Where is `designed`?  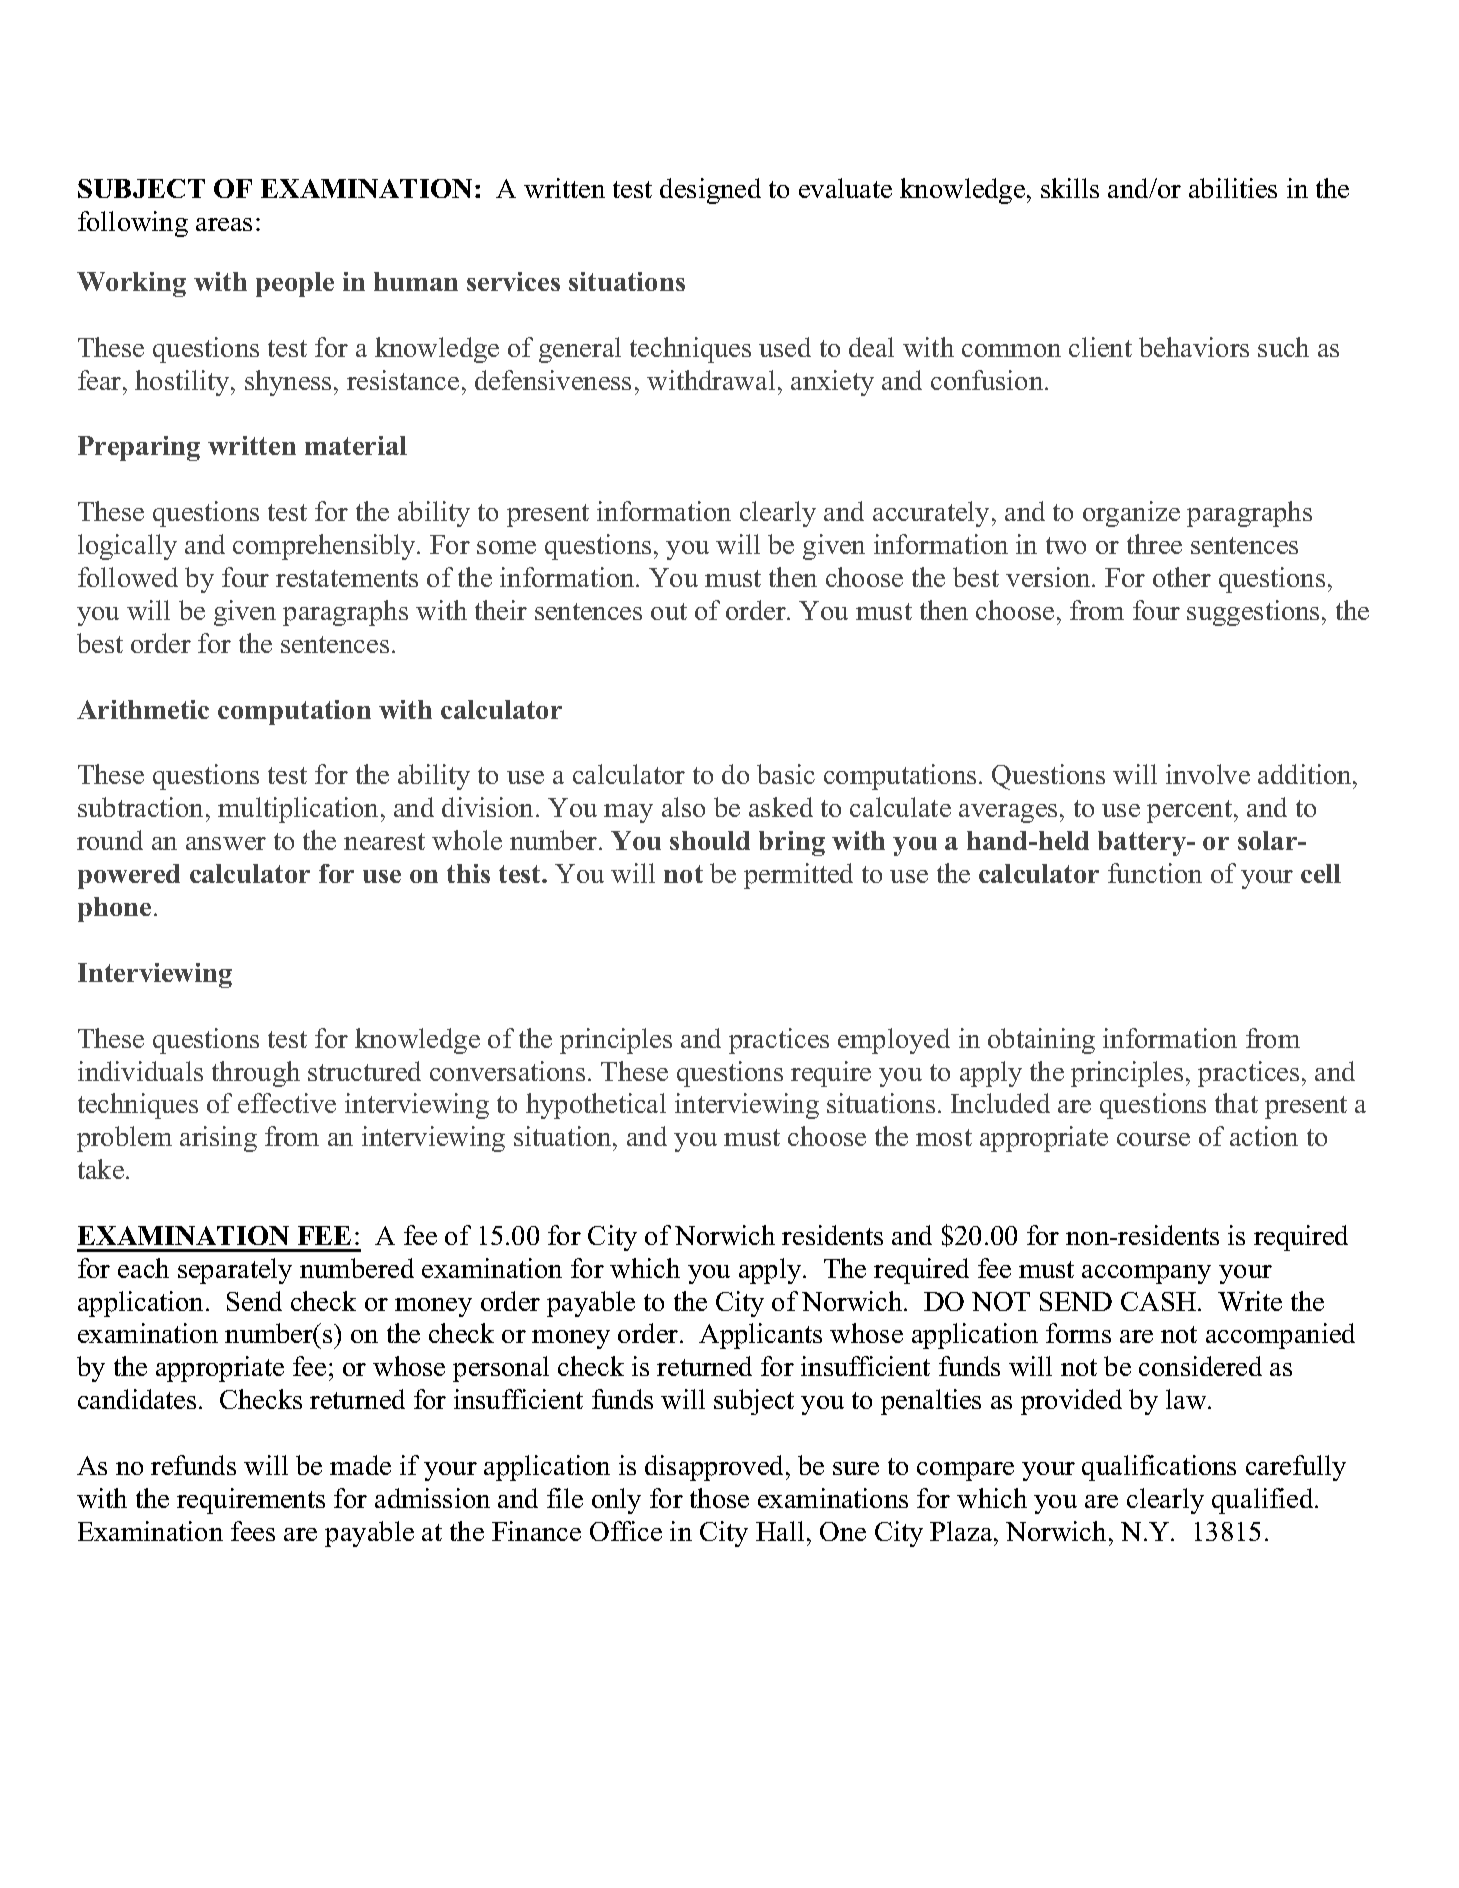 designed is located at coordinates (710, 191).
